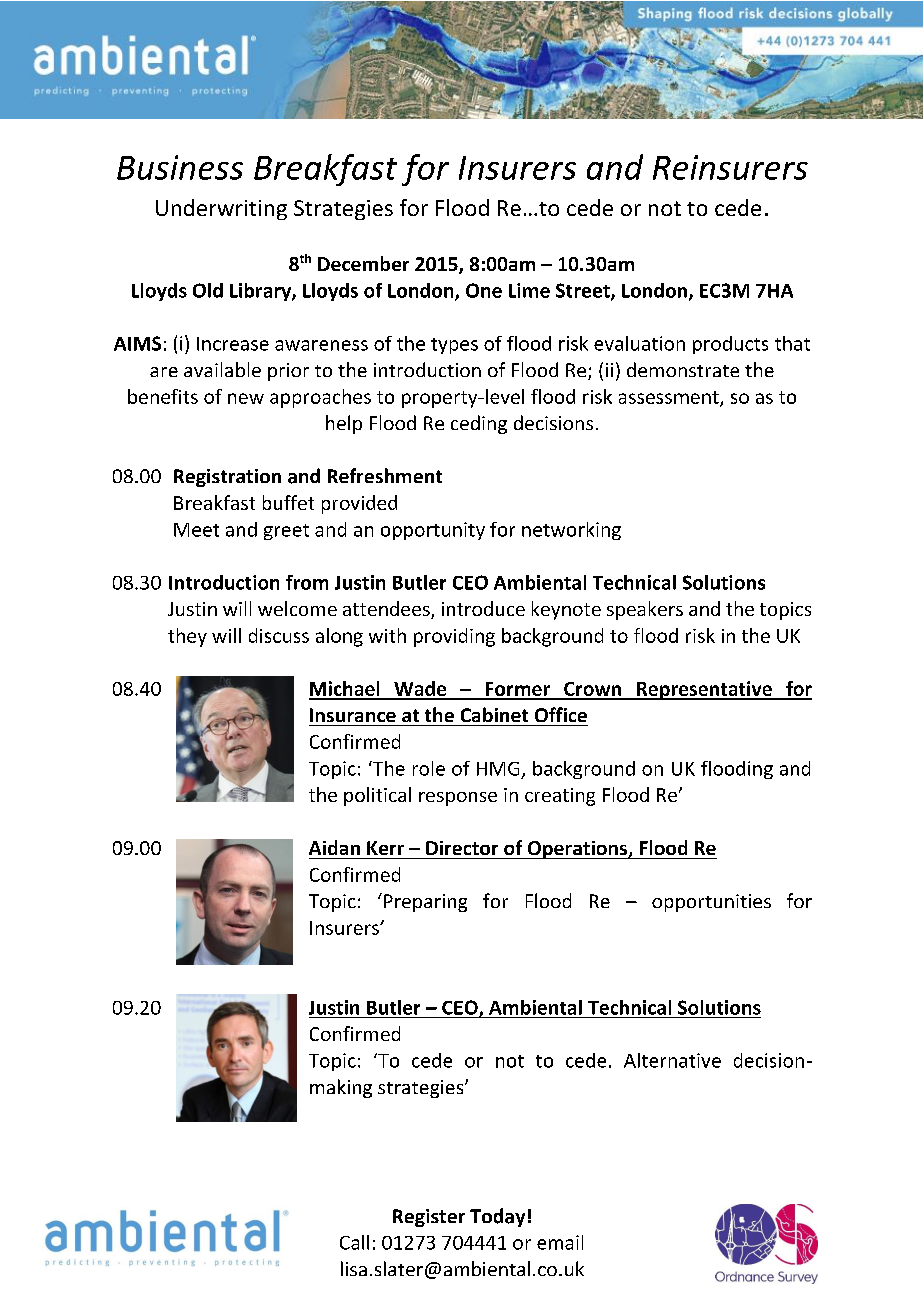  Describe the element at coordinates (354, 1242) in the screenshot. I see `Call` at that location.
